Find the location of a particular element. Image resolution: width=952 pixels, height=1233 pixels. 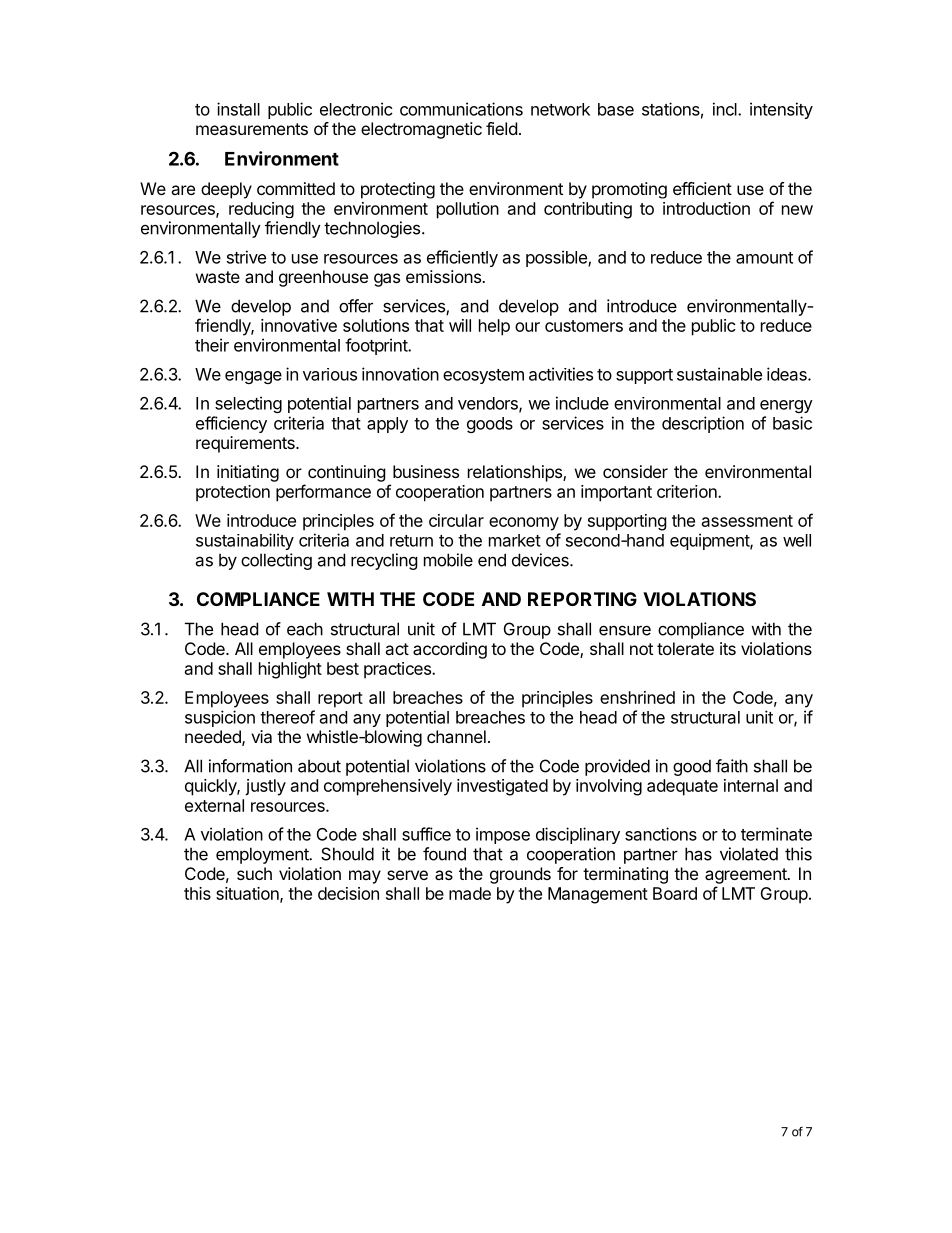

assessment is located at coordinates (747, 521).
